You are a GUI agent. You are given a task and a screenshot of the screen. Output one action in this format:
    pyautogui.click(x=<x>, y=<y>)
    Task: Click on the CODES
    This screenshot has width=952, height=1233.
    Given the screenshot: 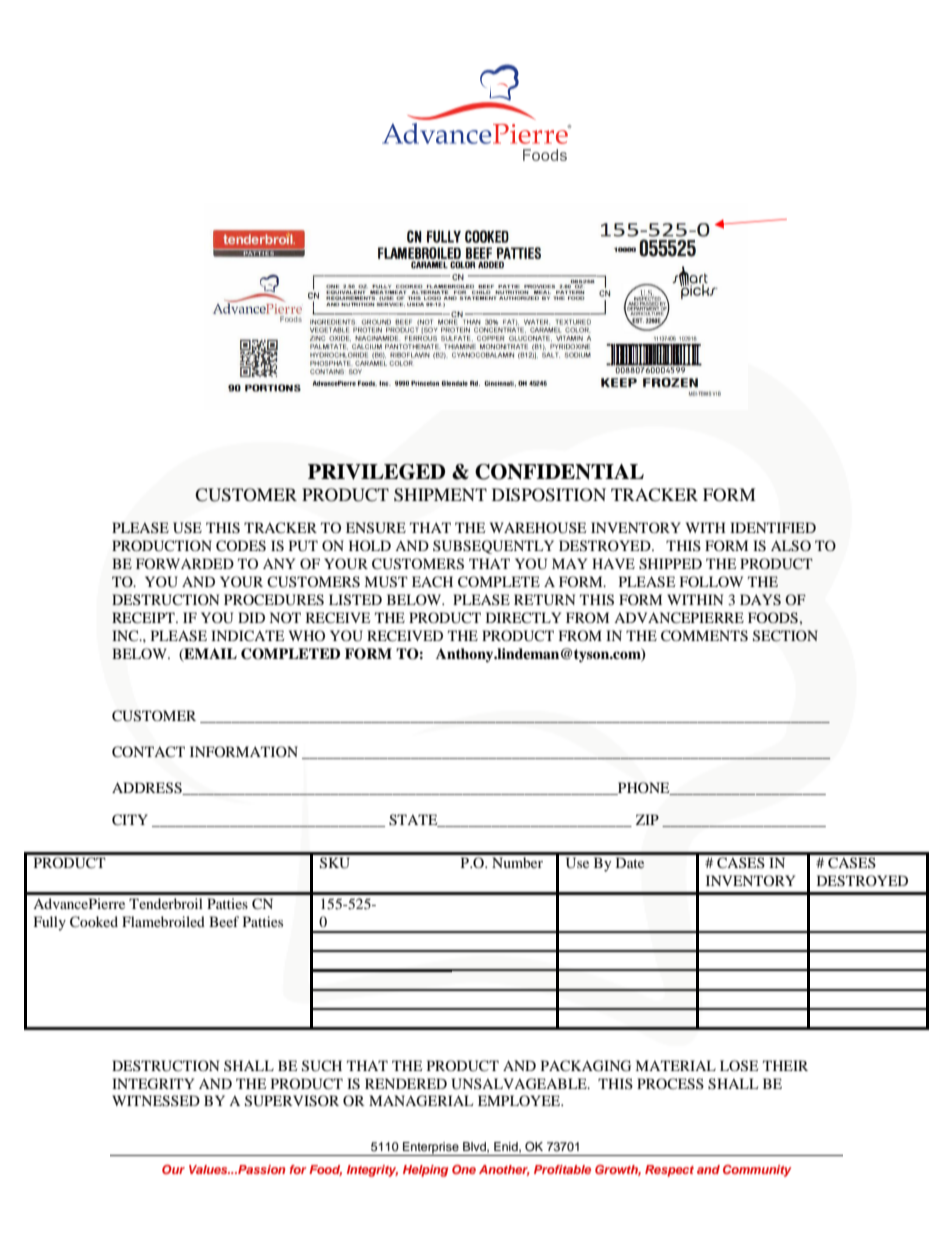 What is the action you would take?
    pyautogui.click(x=241, y=546)
